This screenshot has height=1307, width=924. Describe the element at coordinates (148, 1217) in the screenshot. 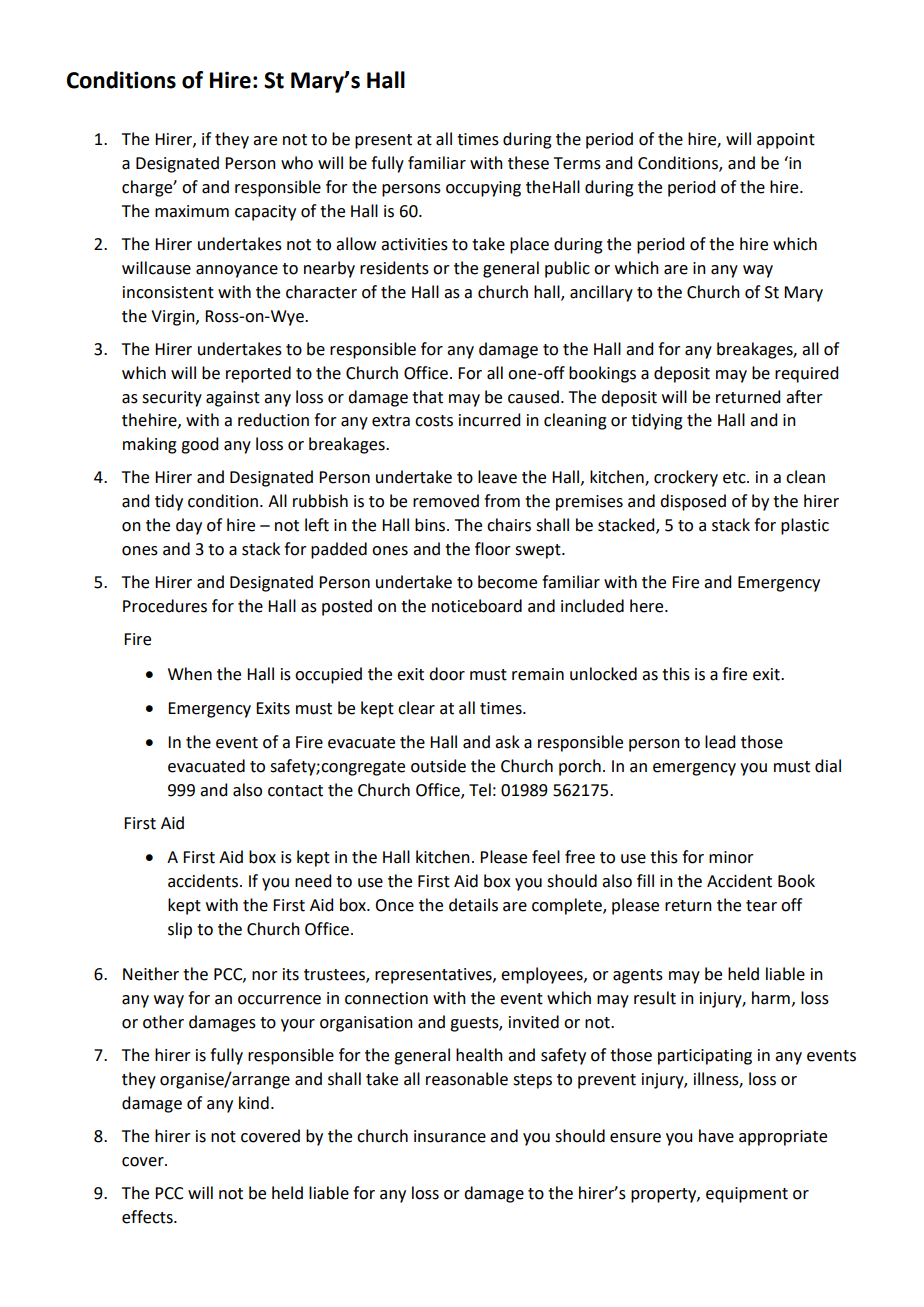

I see `effects` at that location.
